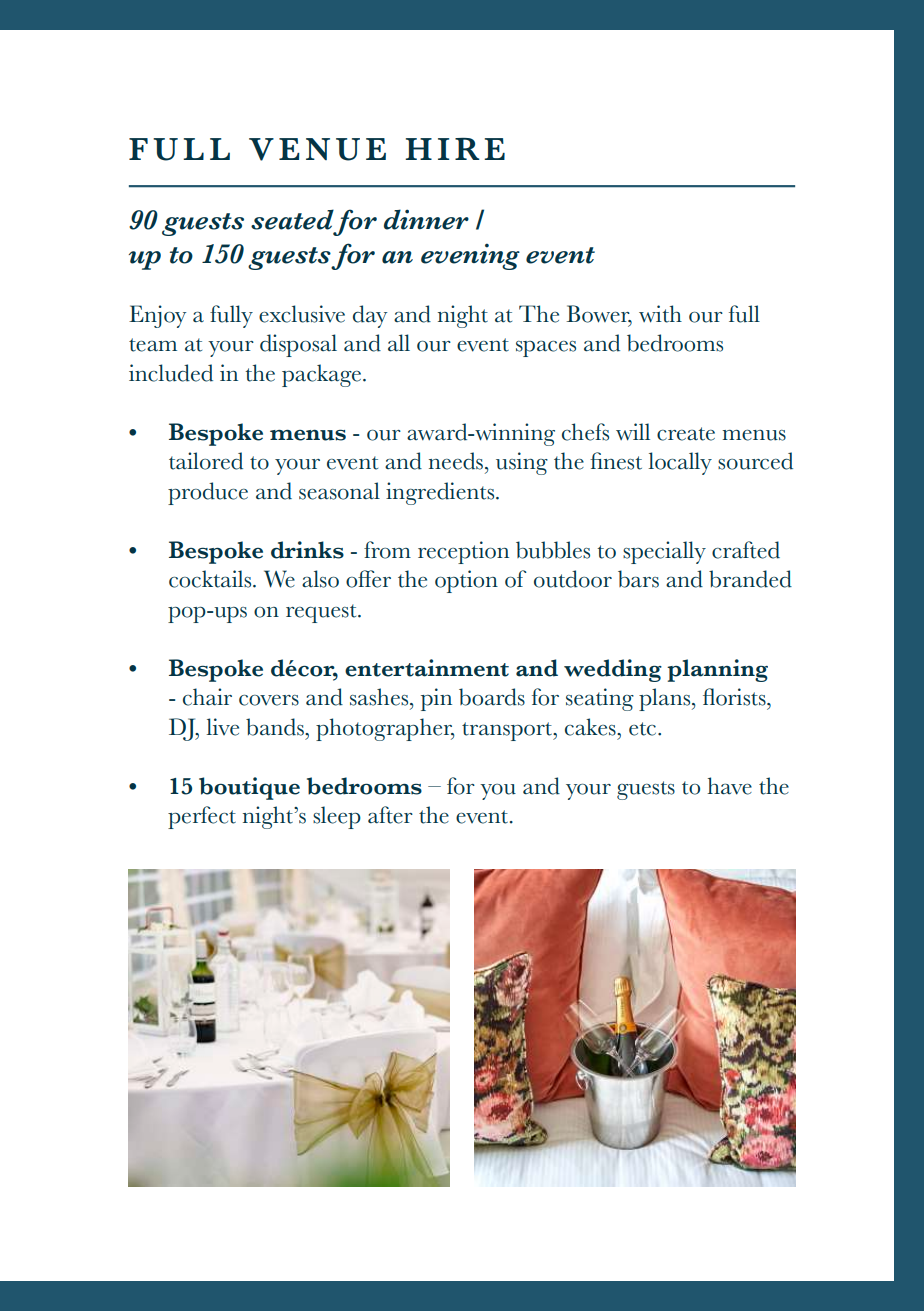  What do you see at coordinates (292, 219) in the screenshot?
I see `seated` at bounding box center [292, 219].
